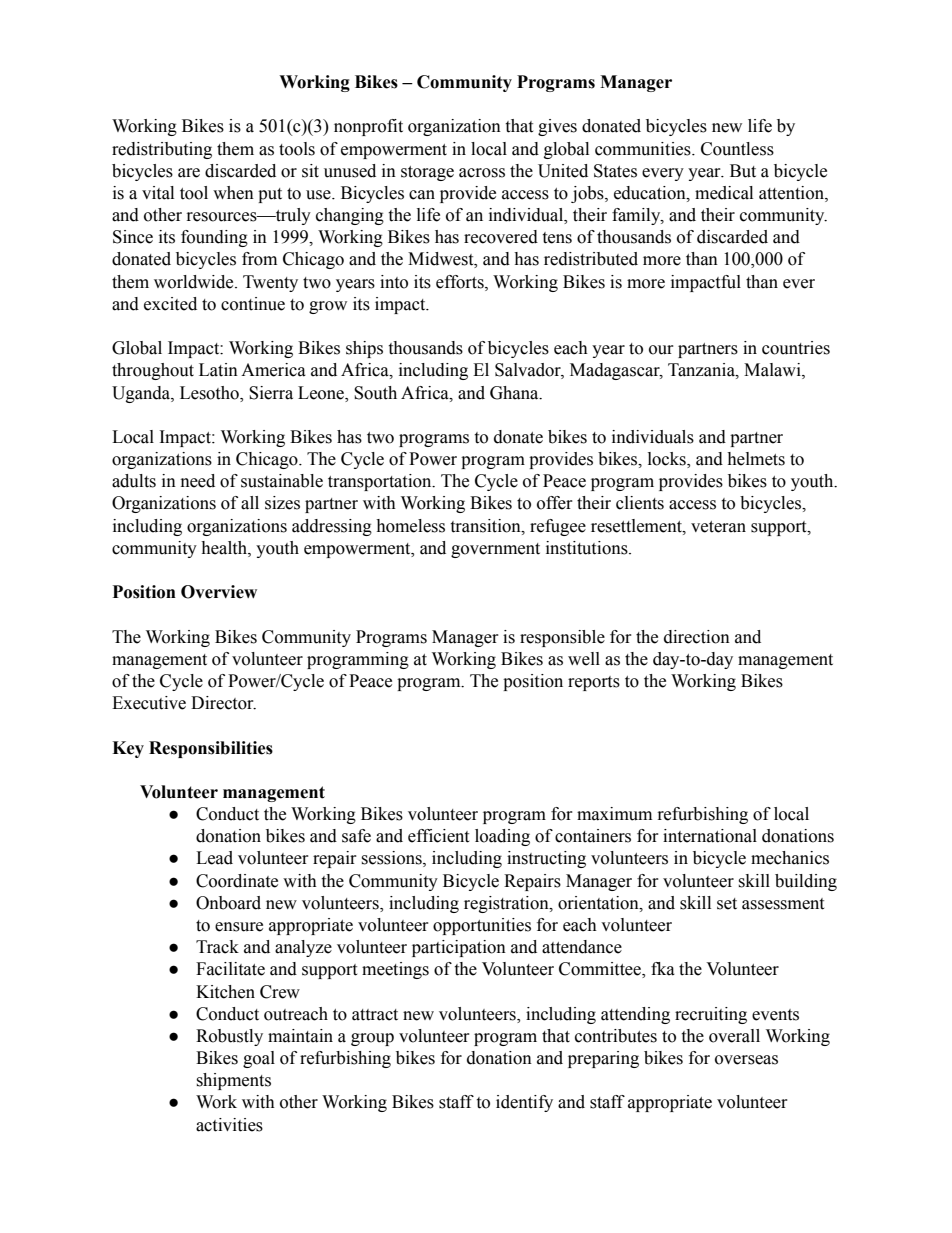  I want to click on across, so click(482, 173).
